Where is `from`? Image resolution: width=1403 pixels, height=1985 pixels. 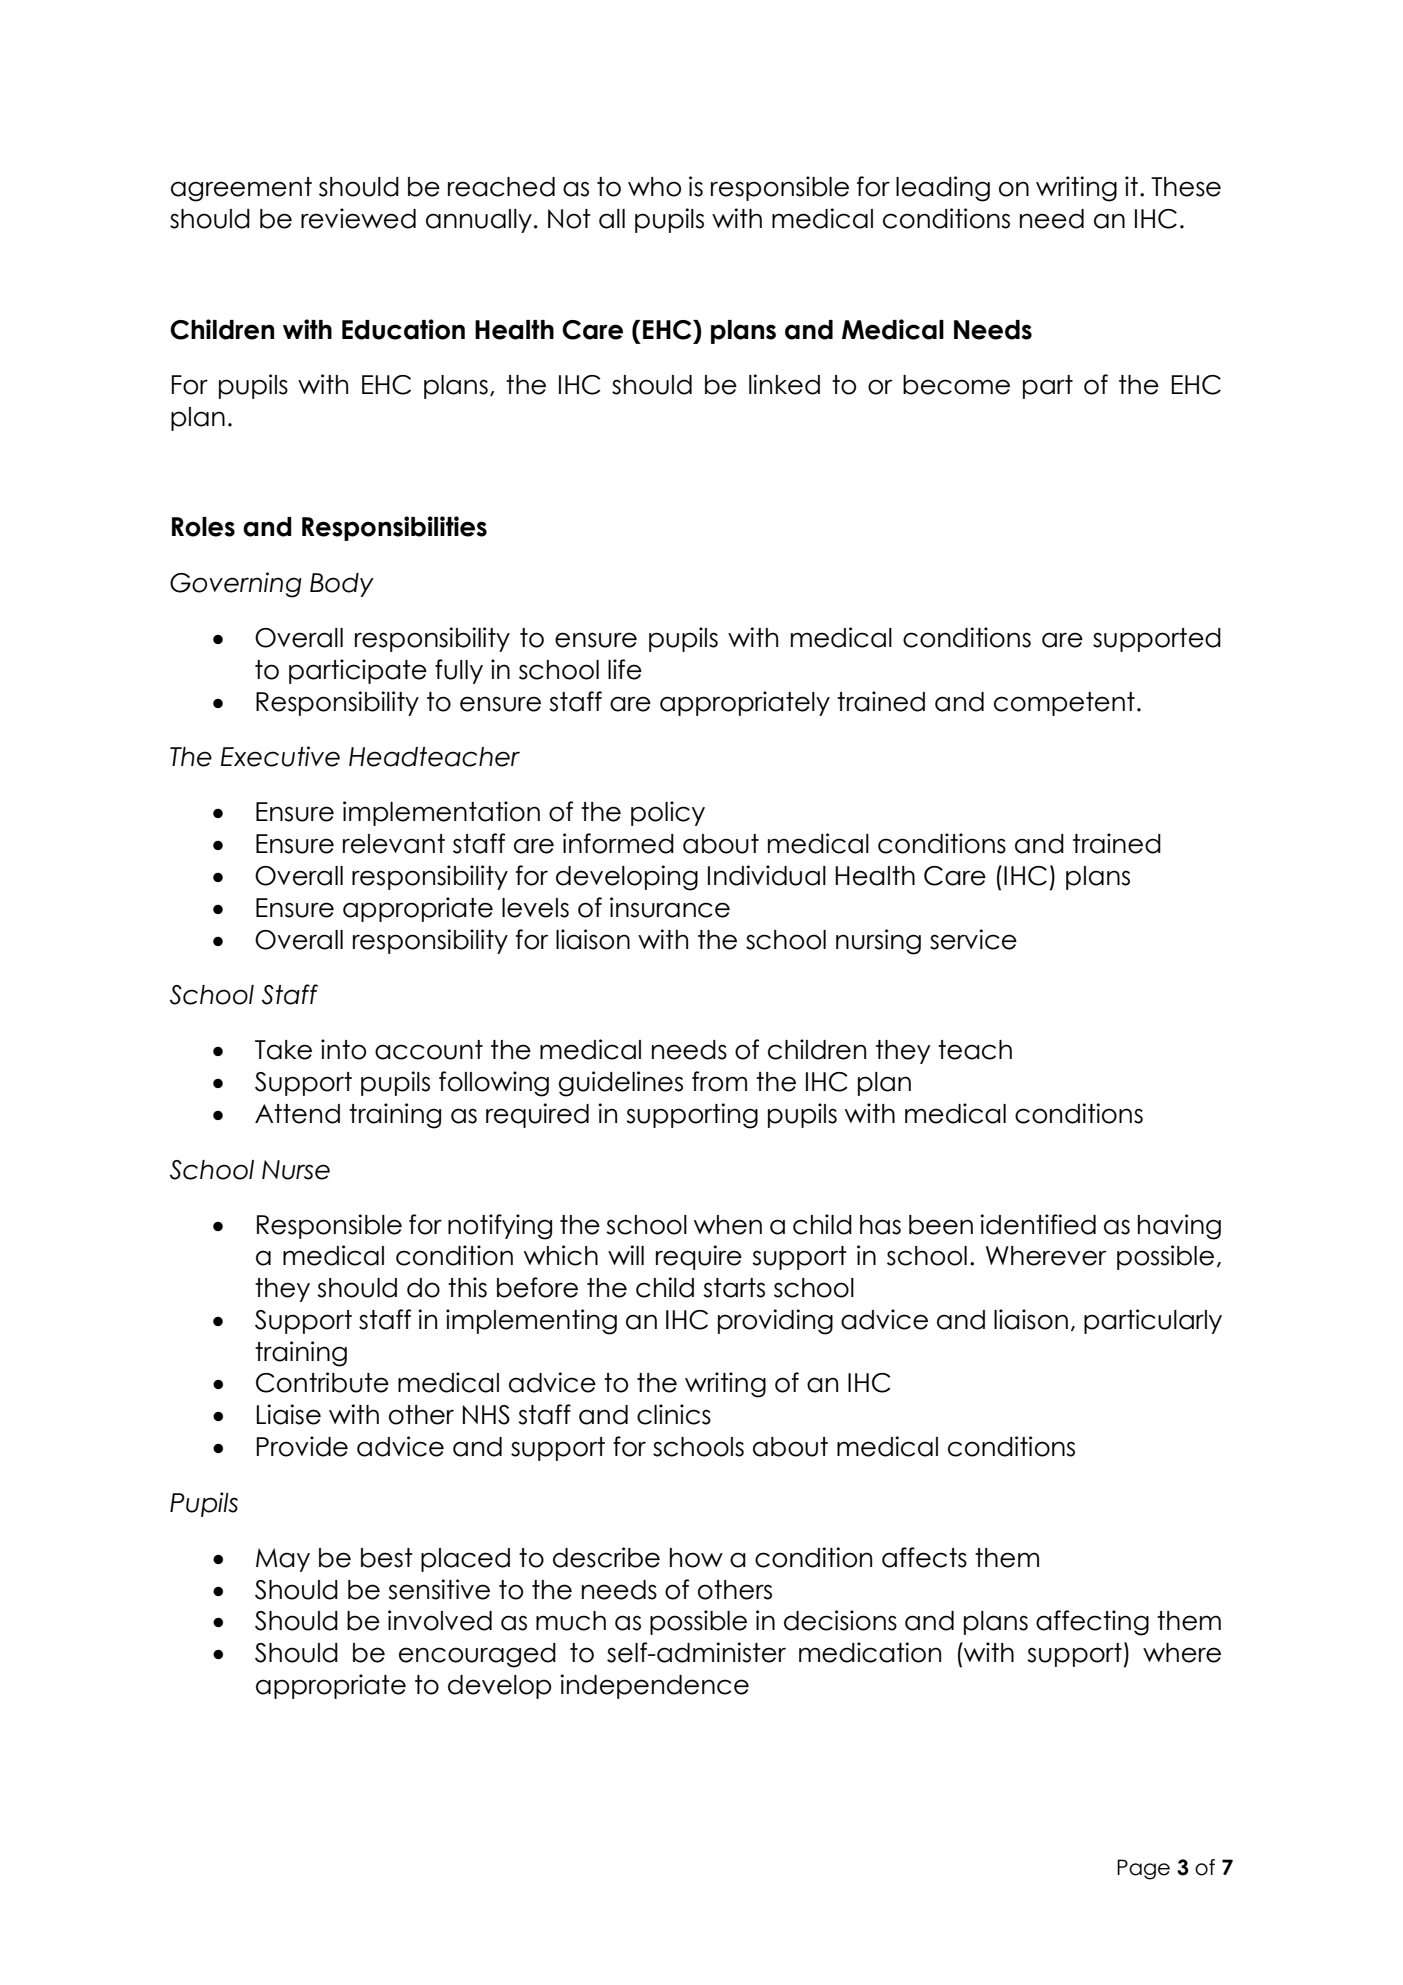
from is located at coordinates (719, 1081).
